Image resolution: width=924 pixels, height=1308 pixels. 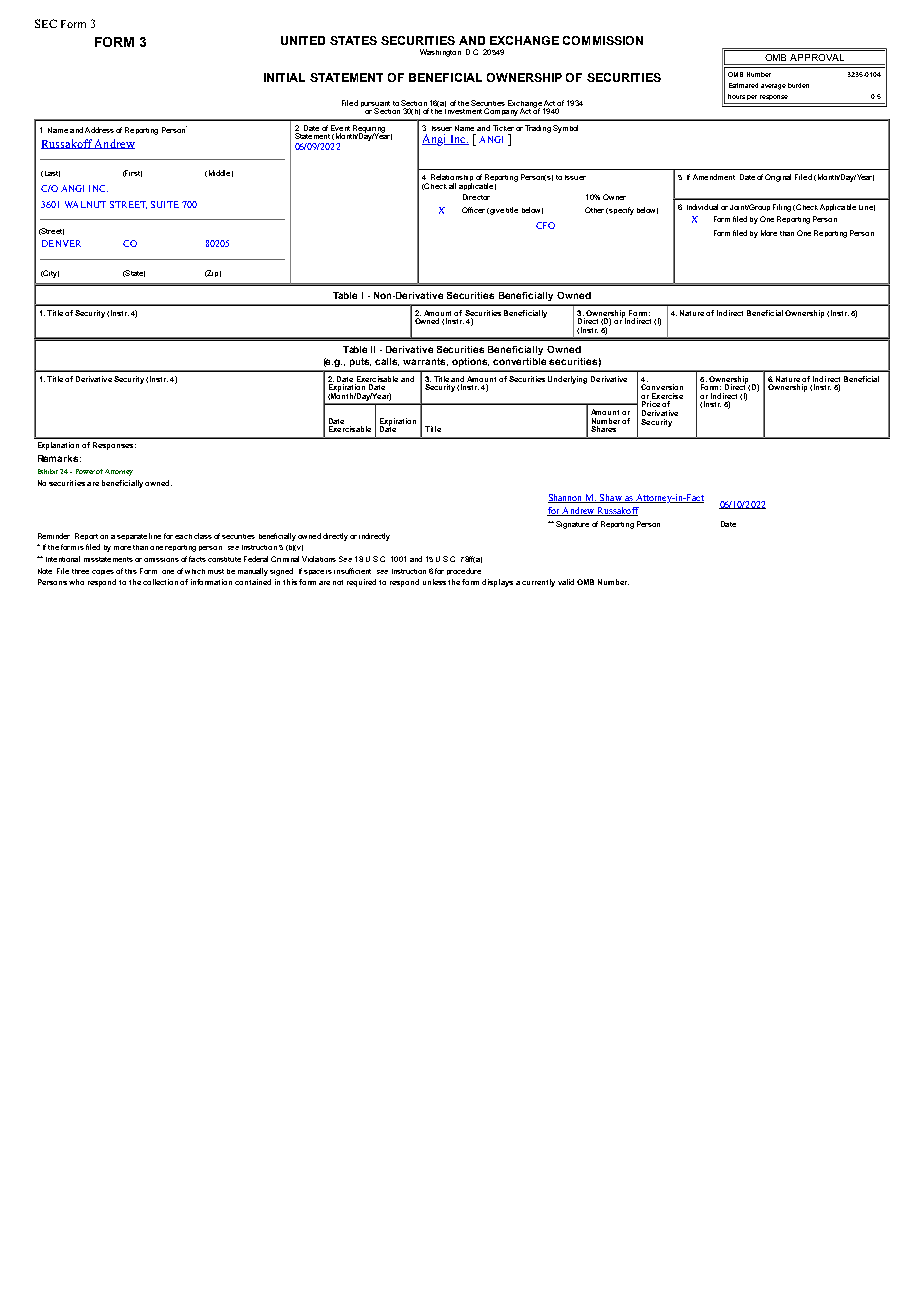 What do you see at coordinates (743, 85) in the screenshot?
I see `Estimated` at bounding box center [743, 85].
